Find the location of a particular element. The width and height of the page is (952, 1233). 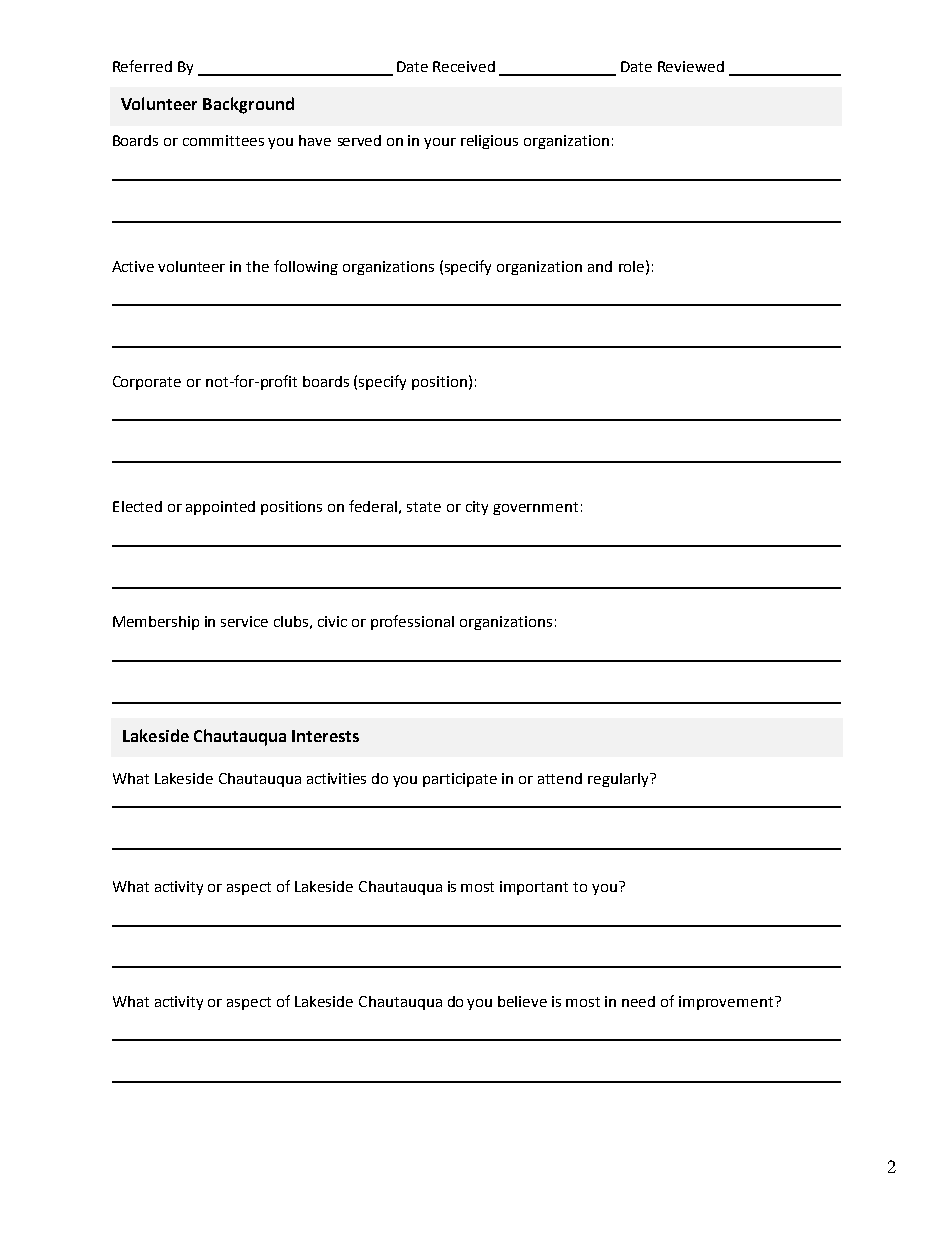

activities is located at coordinates (336, 778).
